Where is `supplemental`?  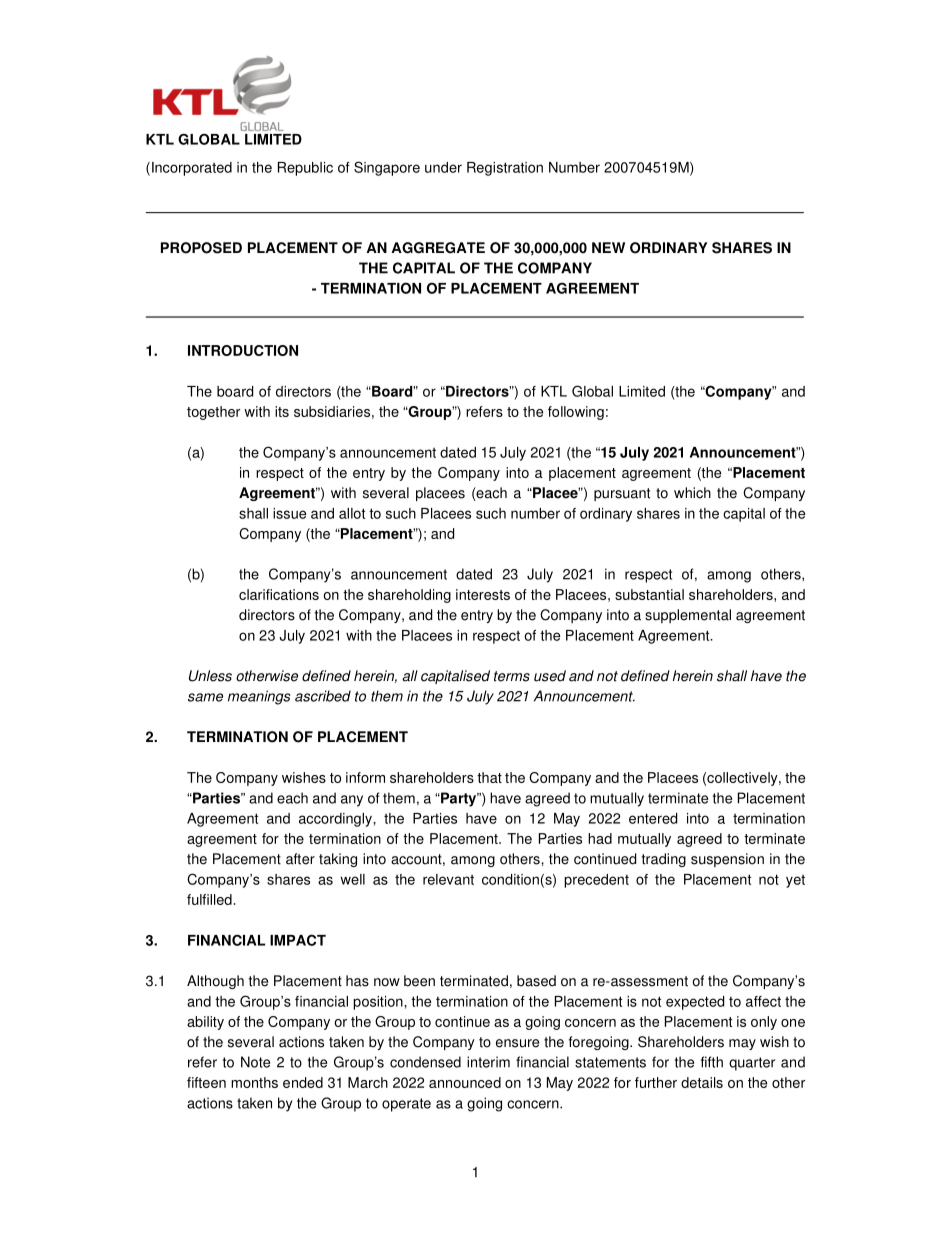 supplemental is located at coordinates (688, 616).
